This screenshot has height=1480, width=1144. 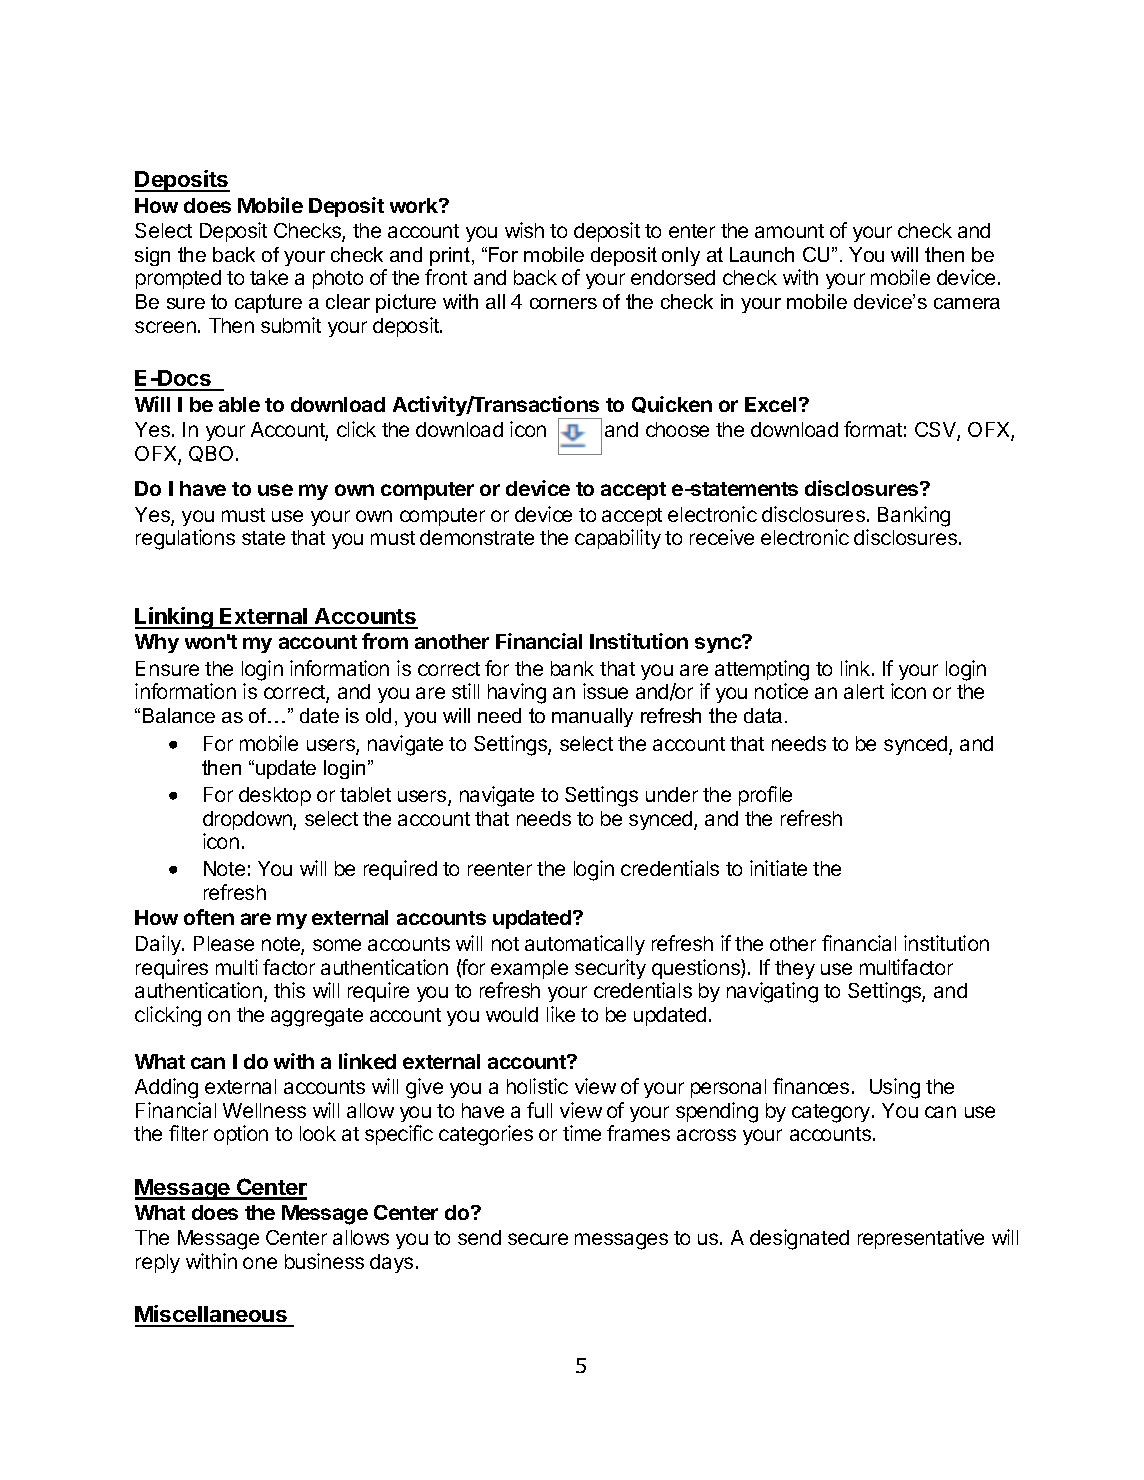 I want to click on manually, so click(x=592, y=717).
